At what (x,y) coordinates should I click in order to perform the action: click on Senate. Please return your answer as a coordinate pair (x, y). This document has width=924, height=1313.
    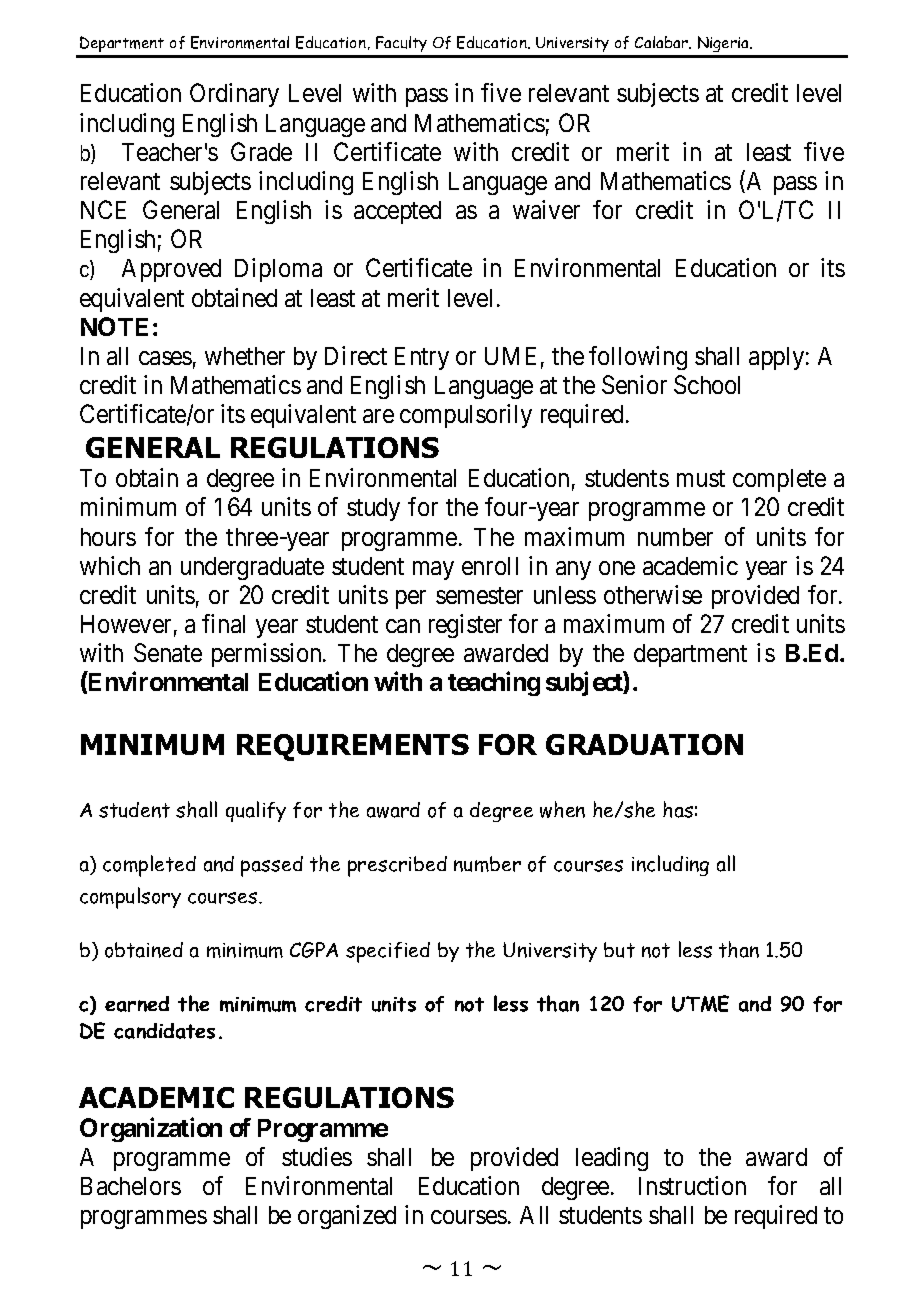
    Looking at the image, I should click on (168, 652).
